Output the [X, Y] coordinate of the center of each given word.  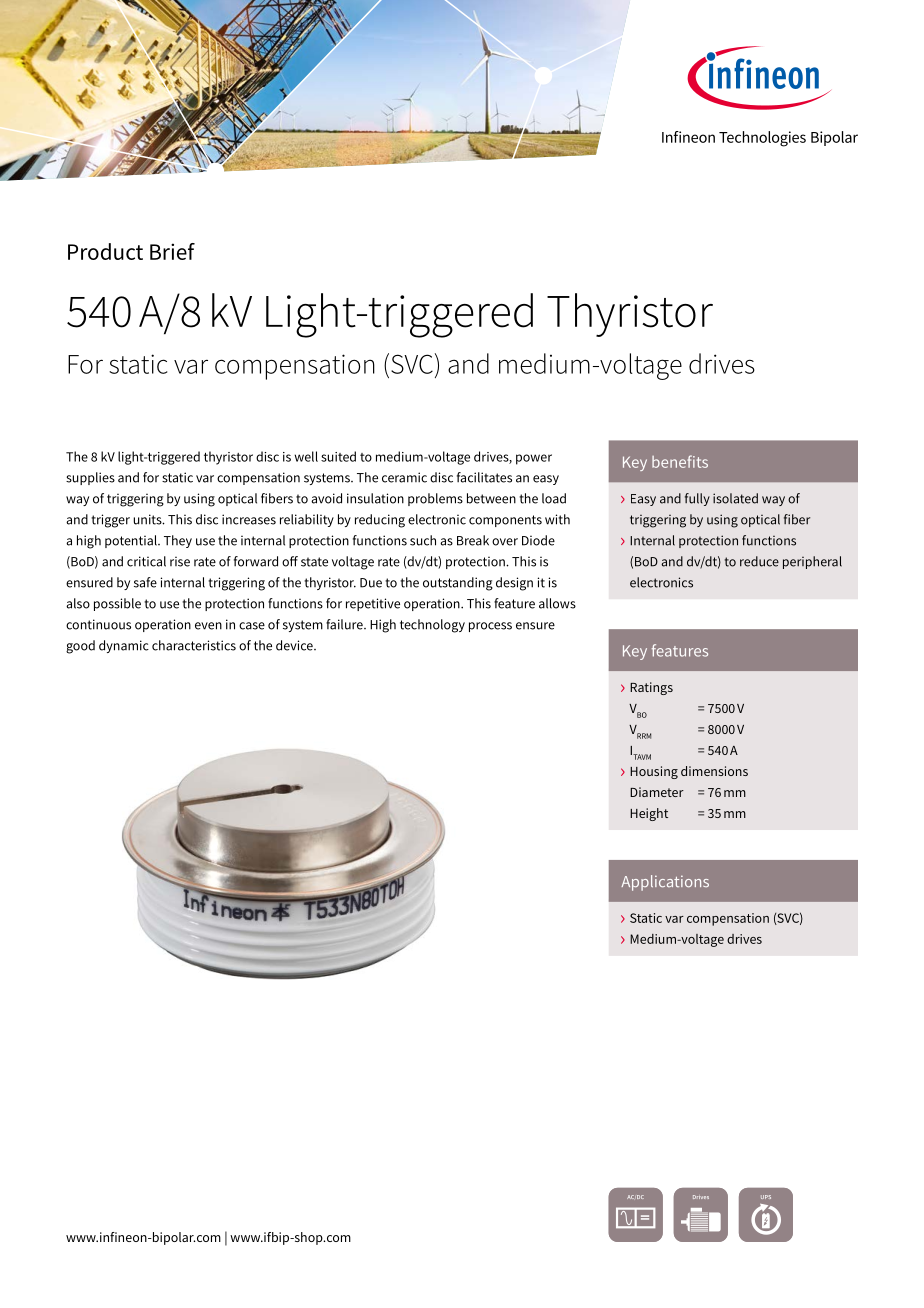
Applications [665, 883]
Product [105, 251]
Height [649, 814]
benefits [680, 461]
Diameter [657, 792]
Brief [172, 251]
